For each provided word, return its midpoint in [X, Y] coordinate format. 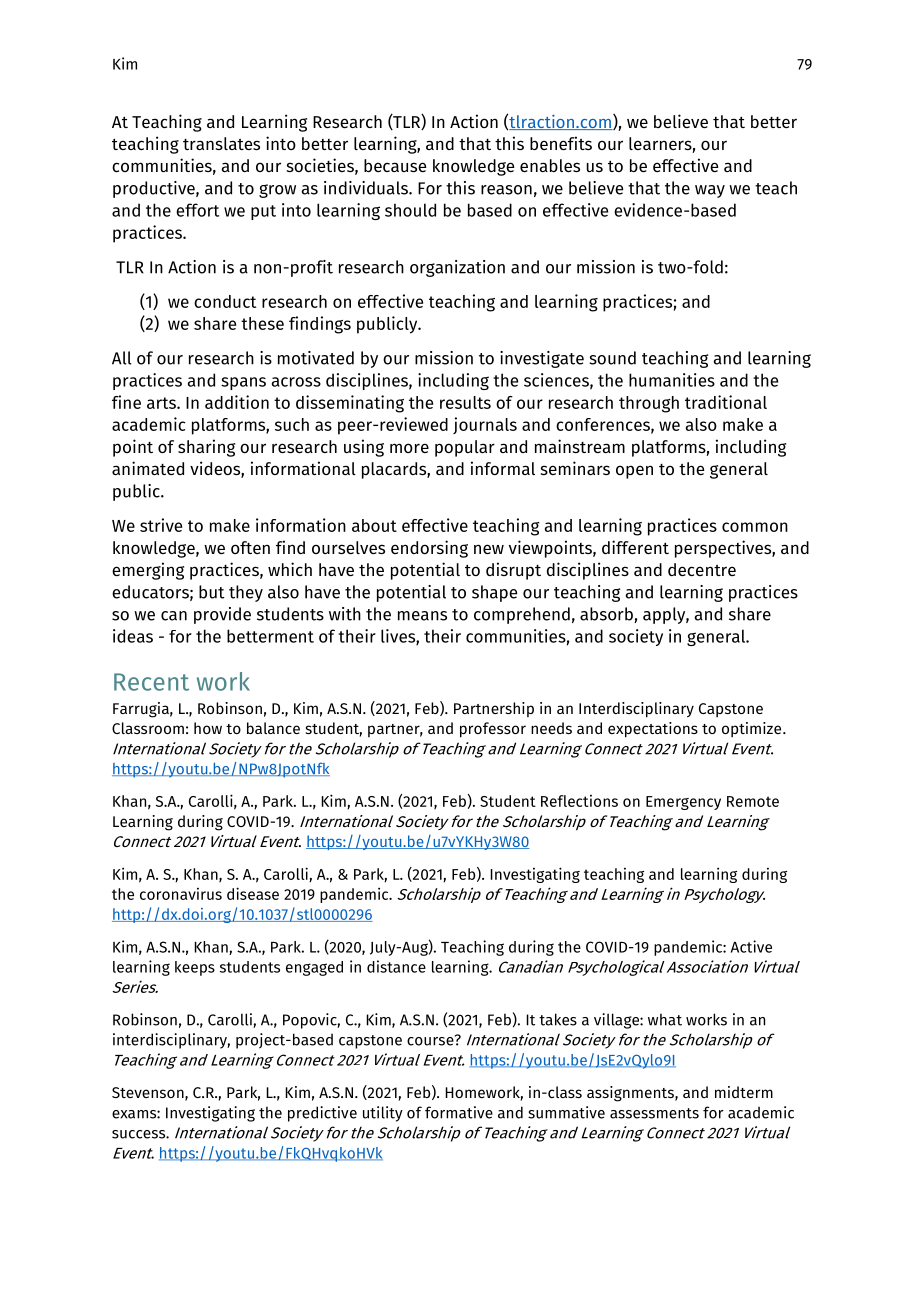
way [710, 191]
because [395, 165]
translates [221, 143]
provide [222, 615]
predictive [322, 1114]
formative [459, 1112]
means [422, 616]
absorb [607, 615]
